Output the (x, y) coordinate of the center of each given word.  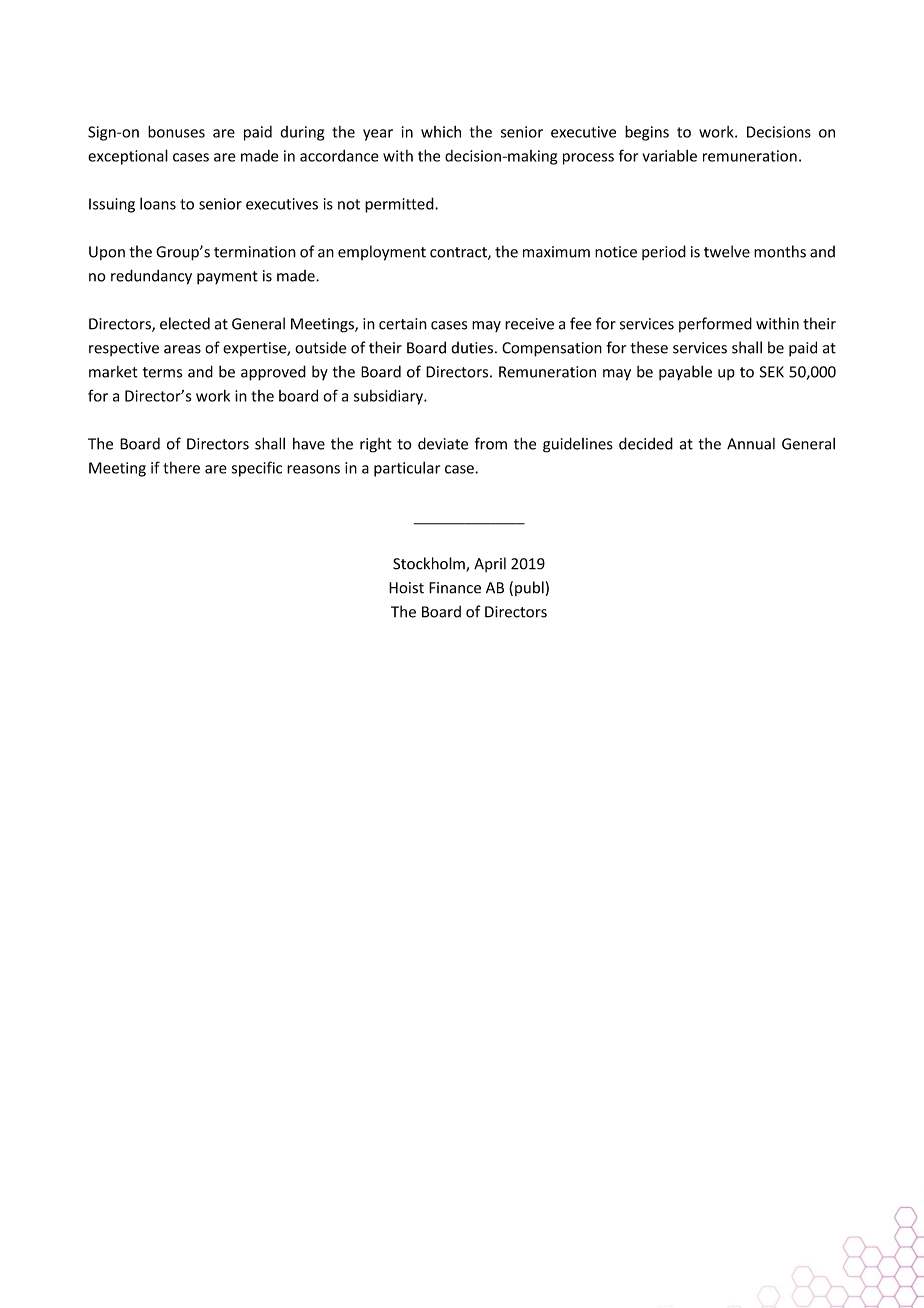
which (441, 132)
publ (529, 588)
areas (182, 349)
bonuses (176, 131)
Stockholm (430, 564)
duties (472, 347)
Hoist (406, 588)
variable (669, 156)
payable (685, 373)
